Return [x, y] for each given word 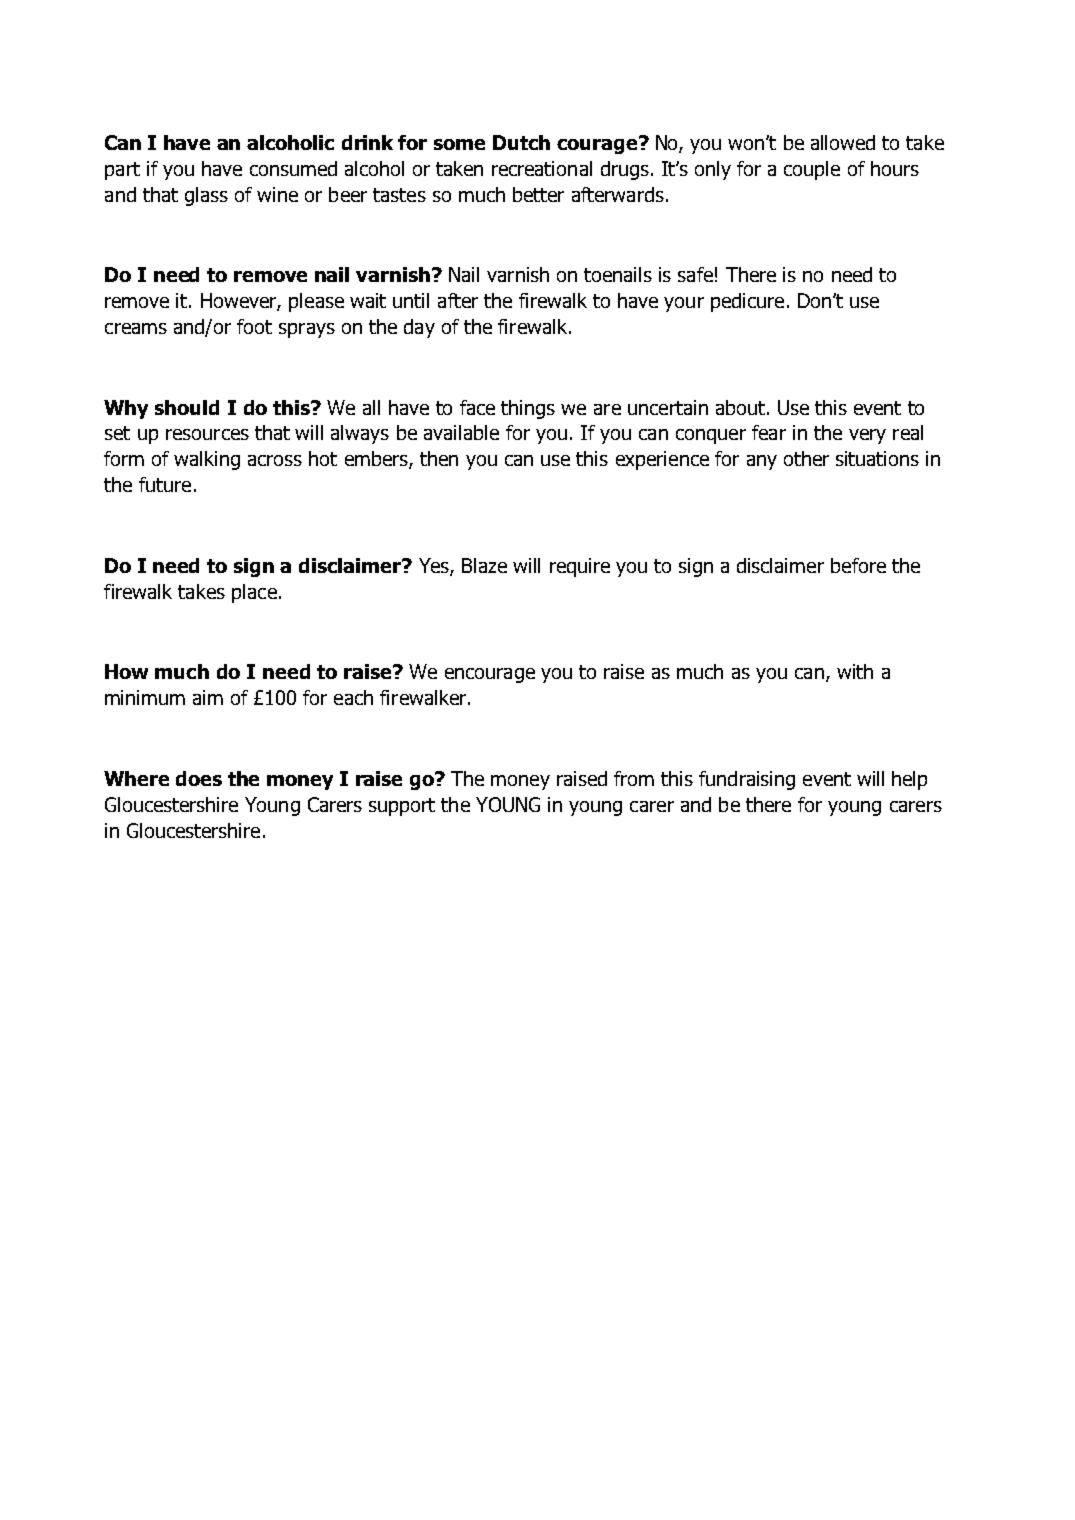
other [806, 458]
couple [812, 170]
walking [207, 460]
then [439, 458]
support [402, 807]
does [199, 778]
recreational [542, 168]
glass [206, 196]
